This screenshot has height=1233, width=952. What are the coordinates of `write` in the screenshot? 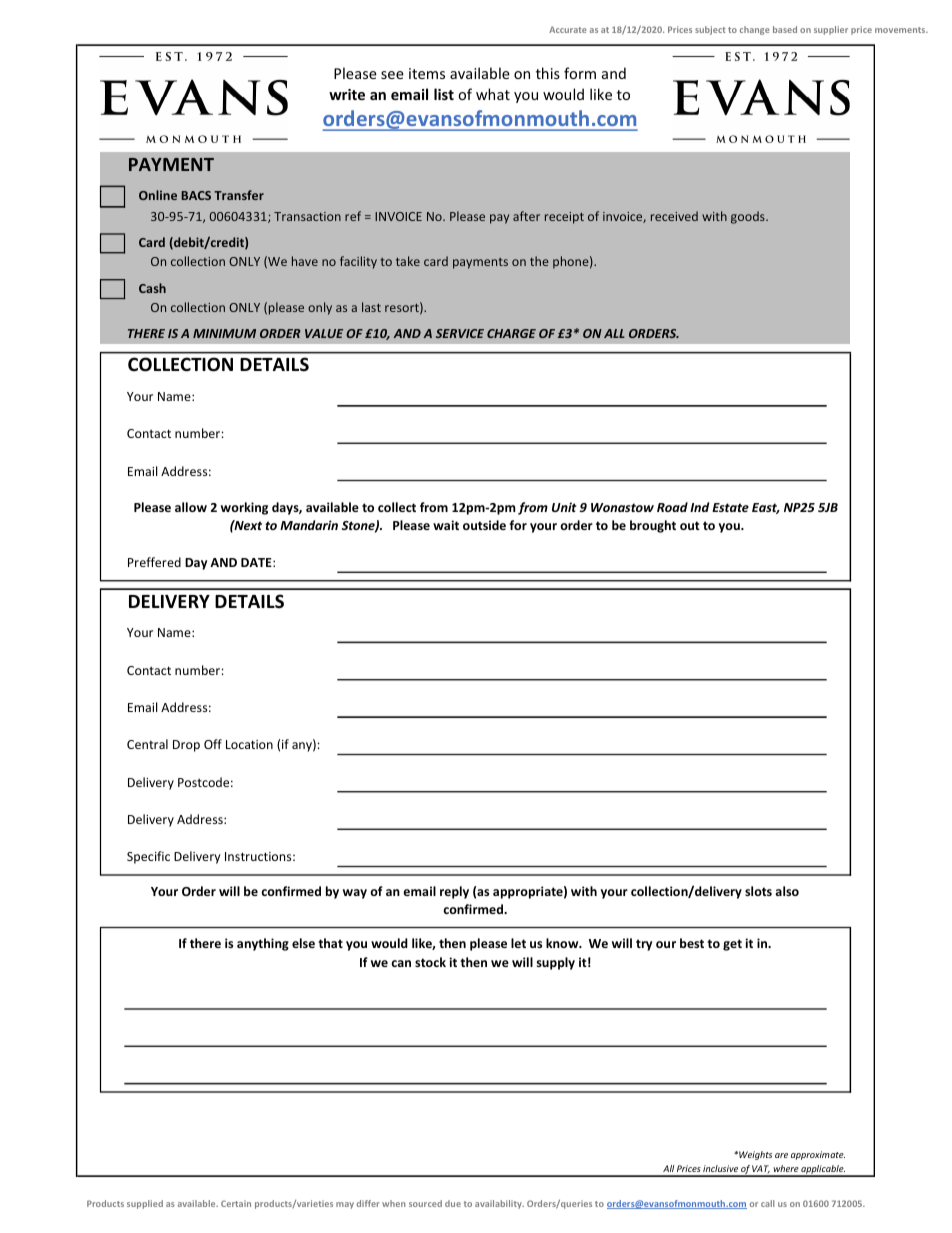 It's located at (347, 94).
